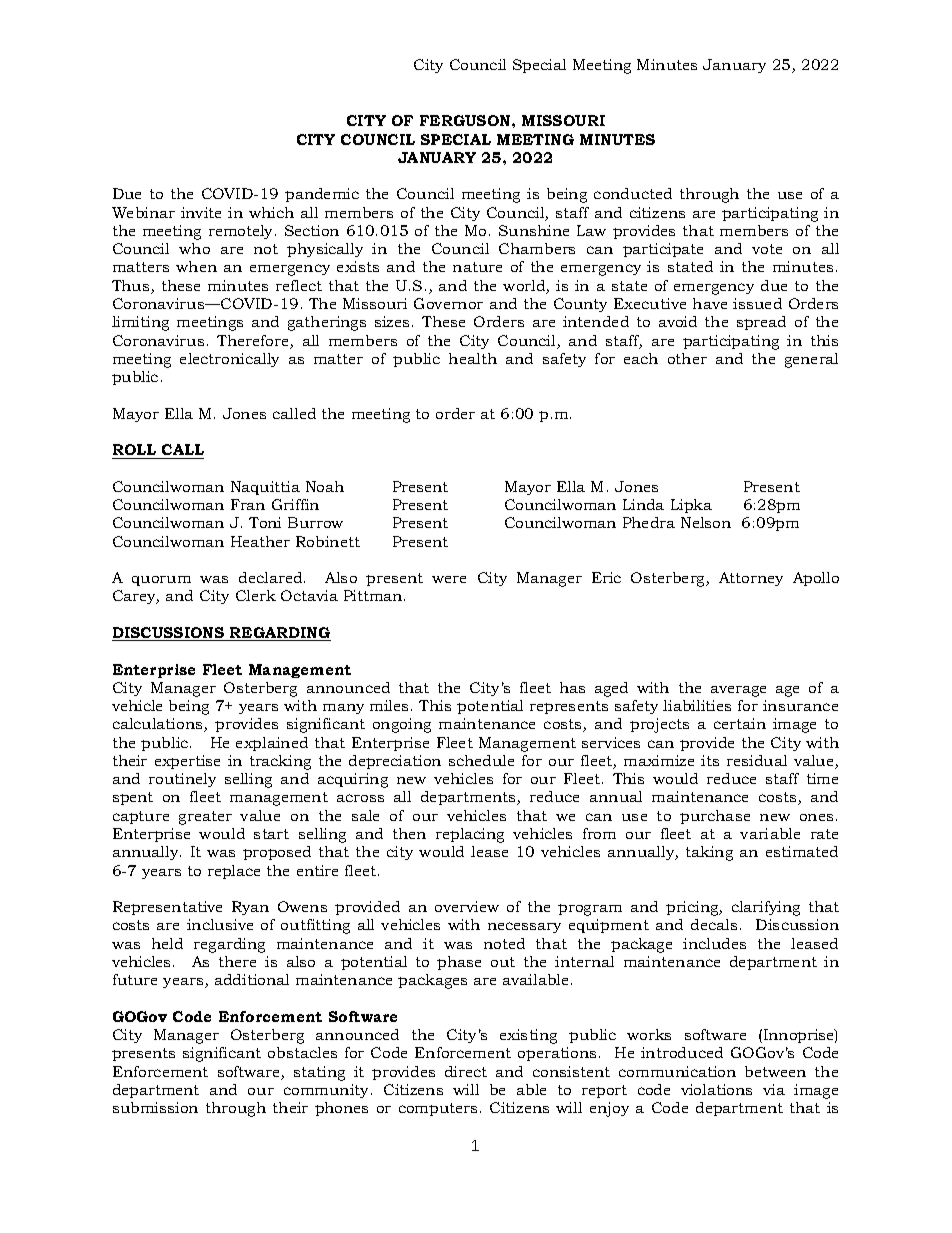  Describe the element at coordinates (466, 120) in the page. I see `FERGUSON` at that location.
